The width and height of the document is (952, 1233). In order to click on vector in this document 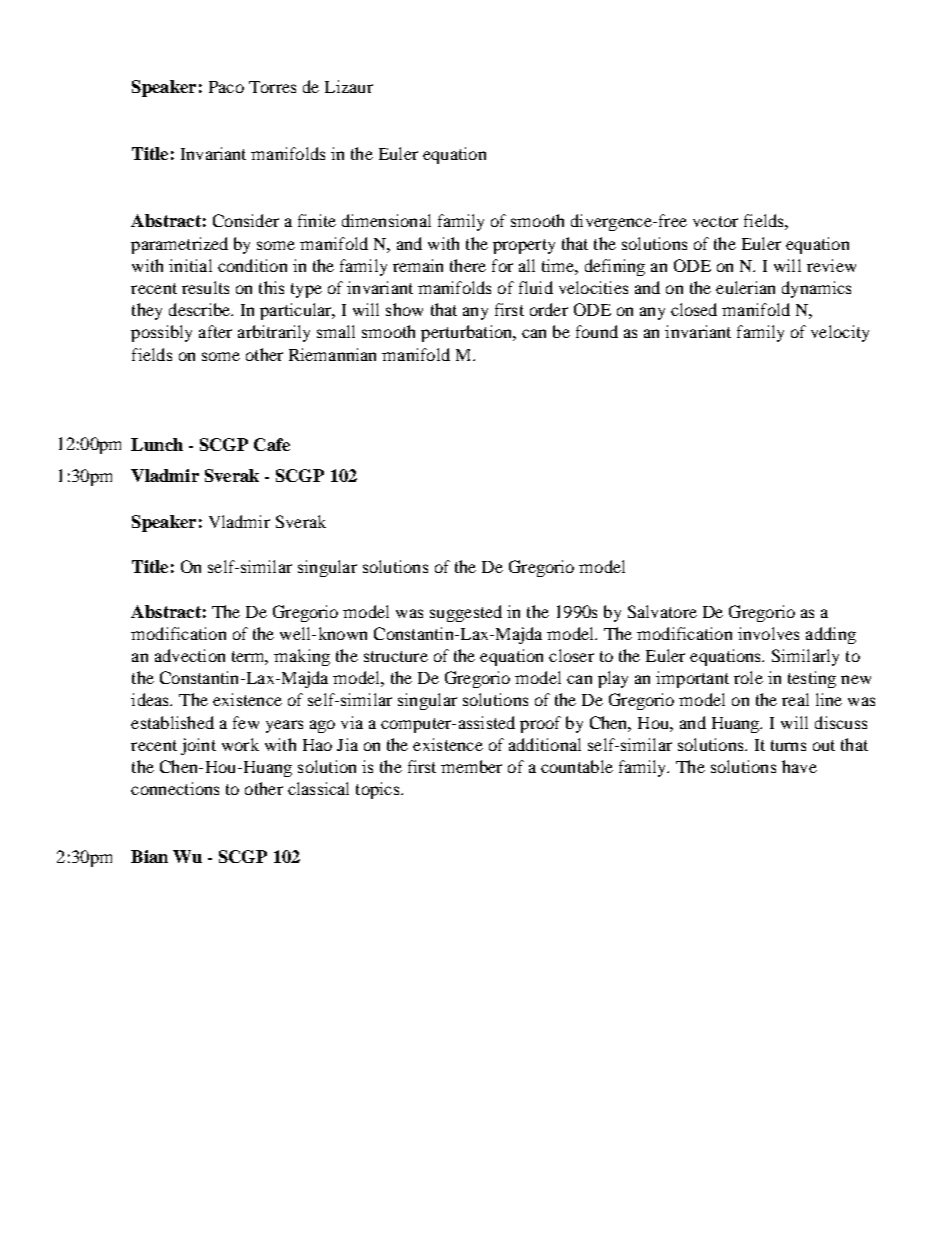, I will do `click(715, 221)`.
